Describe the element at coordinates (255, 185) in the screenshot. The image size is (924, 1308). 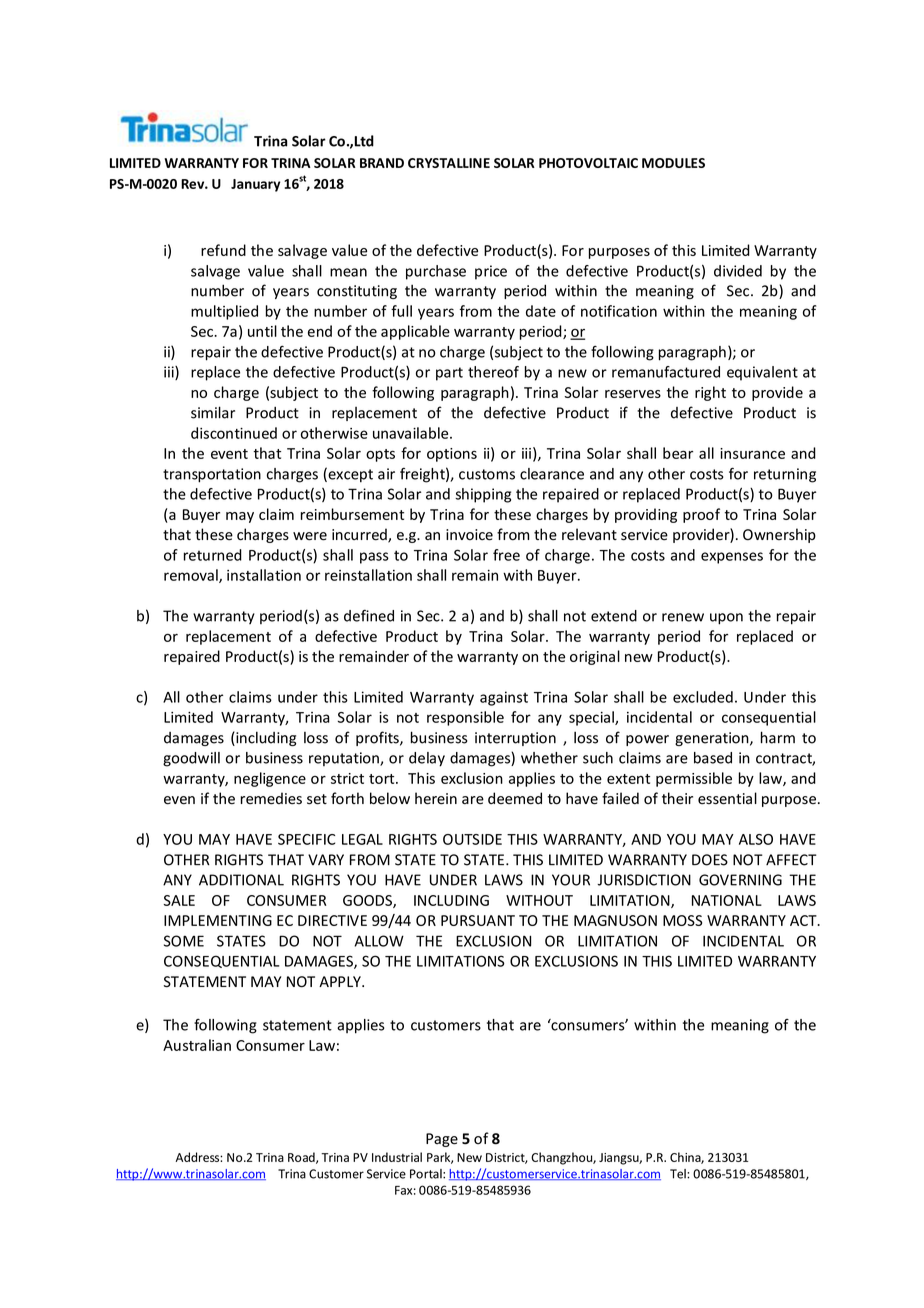
I see `January` at that location.
